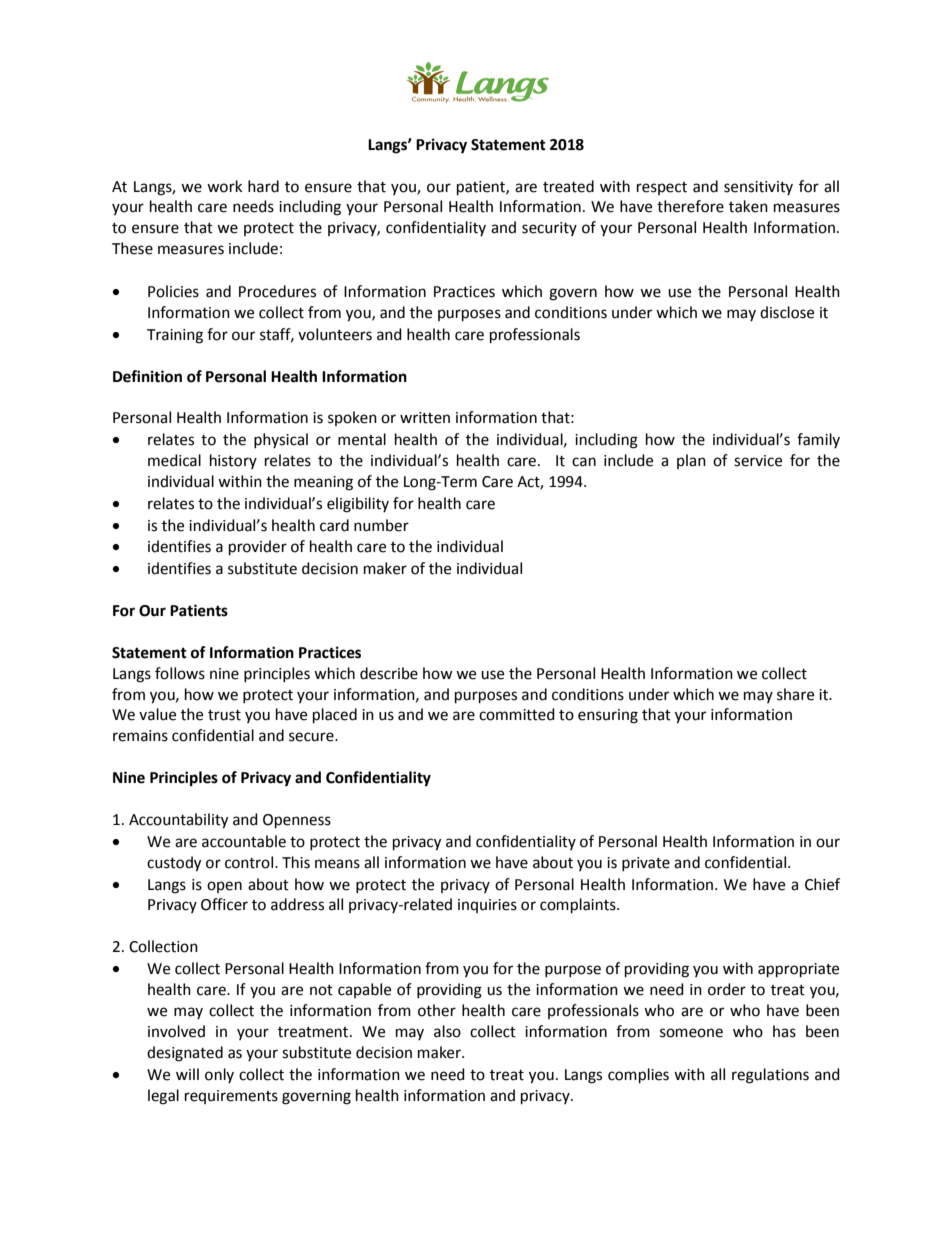 This screenshot has height=1233, width=952. I want to click on accountable, so click(244, 841).
